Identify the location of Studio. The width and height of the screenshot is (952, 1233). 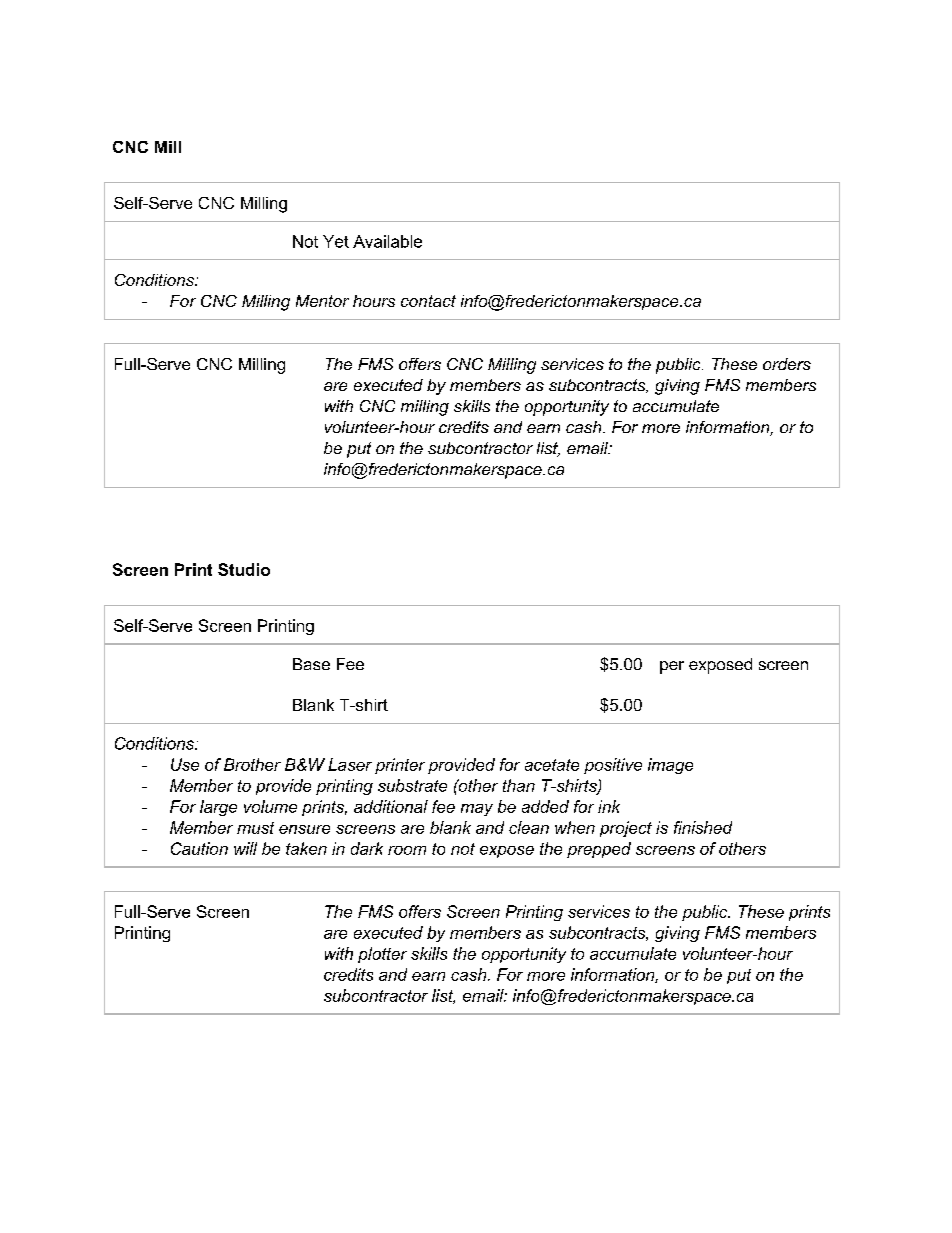
(244, 569).
